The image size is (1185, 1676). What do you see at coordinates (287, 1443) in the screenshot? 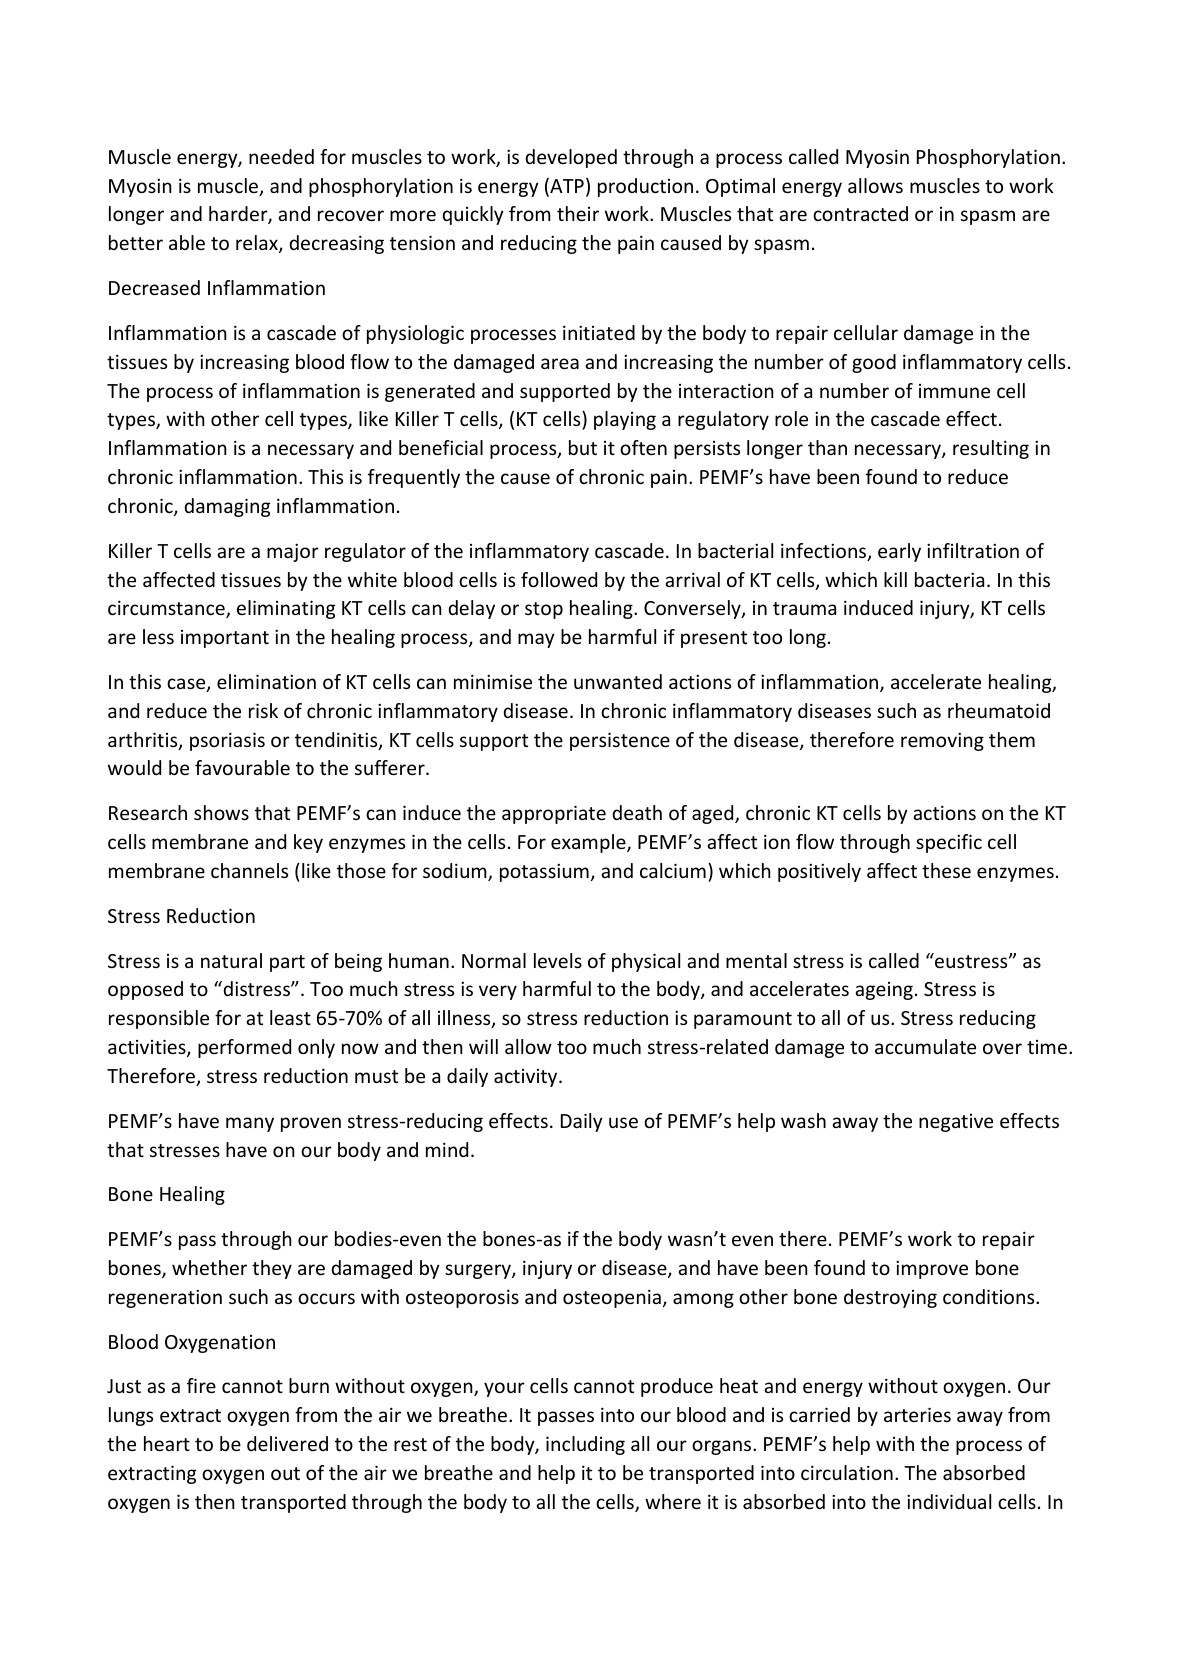
I see `delivered` at bounding box center [287, 1443].
